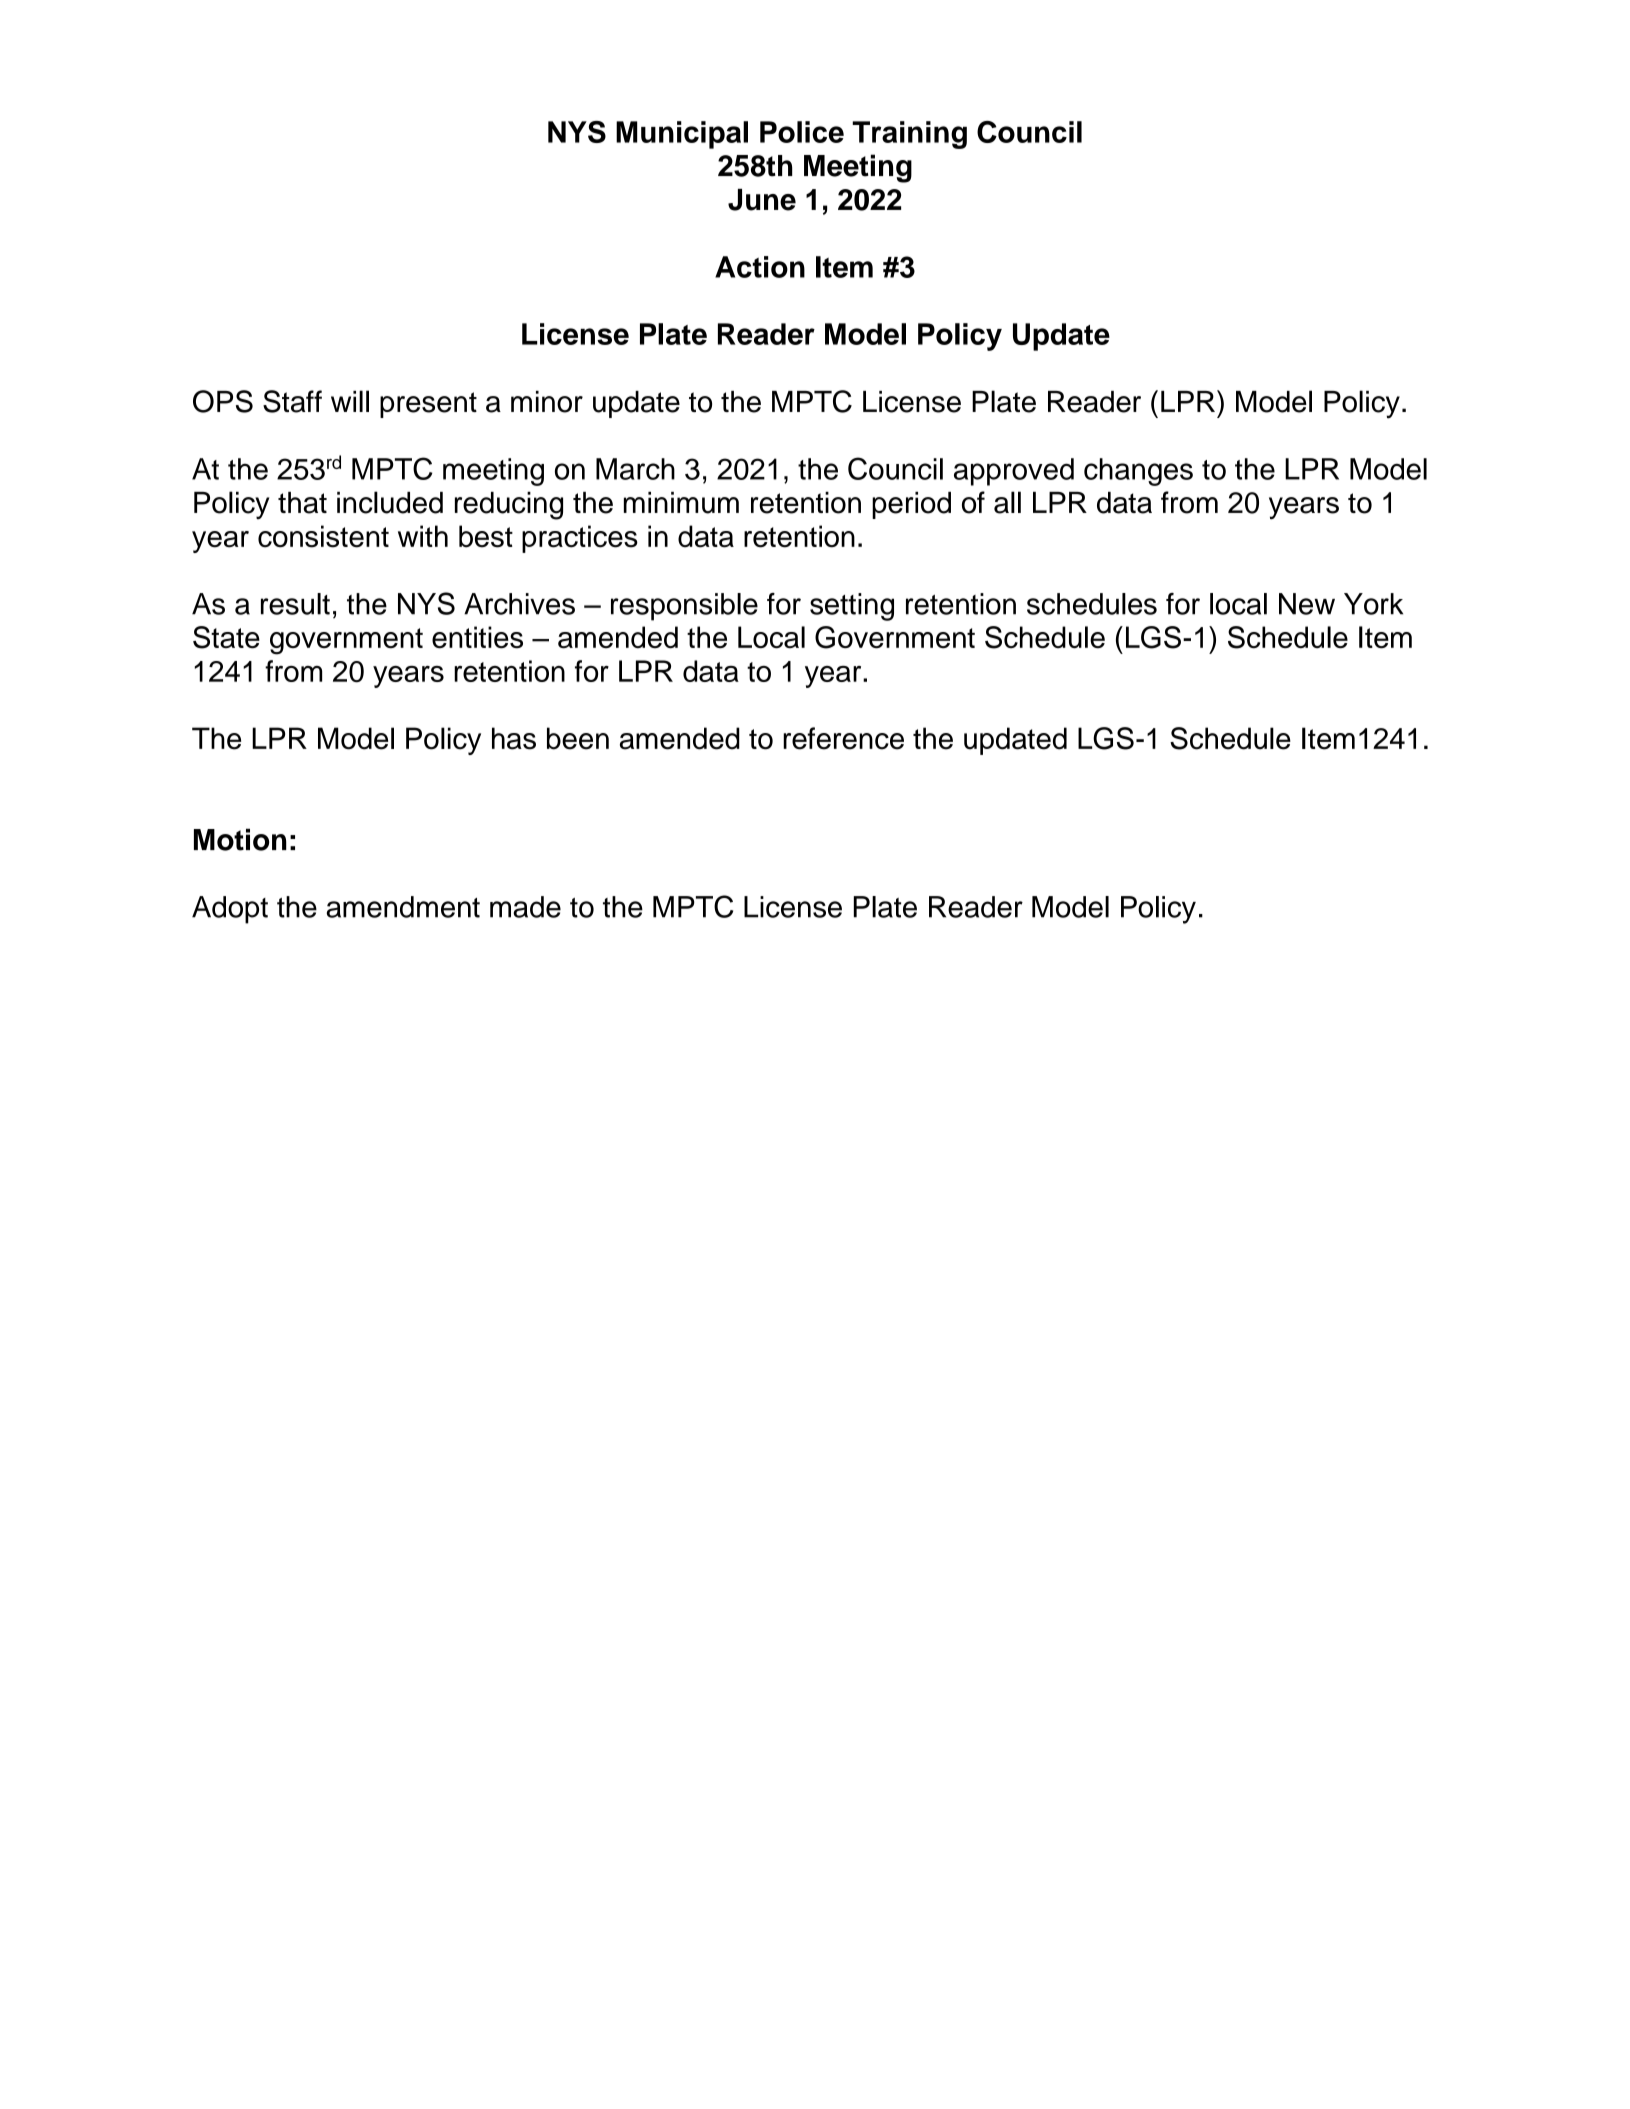 The width and height of the screenshot is (1630, 2109). Describe the element at coordinates (514, 738) in the screenshot. I see `has` at that location.
